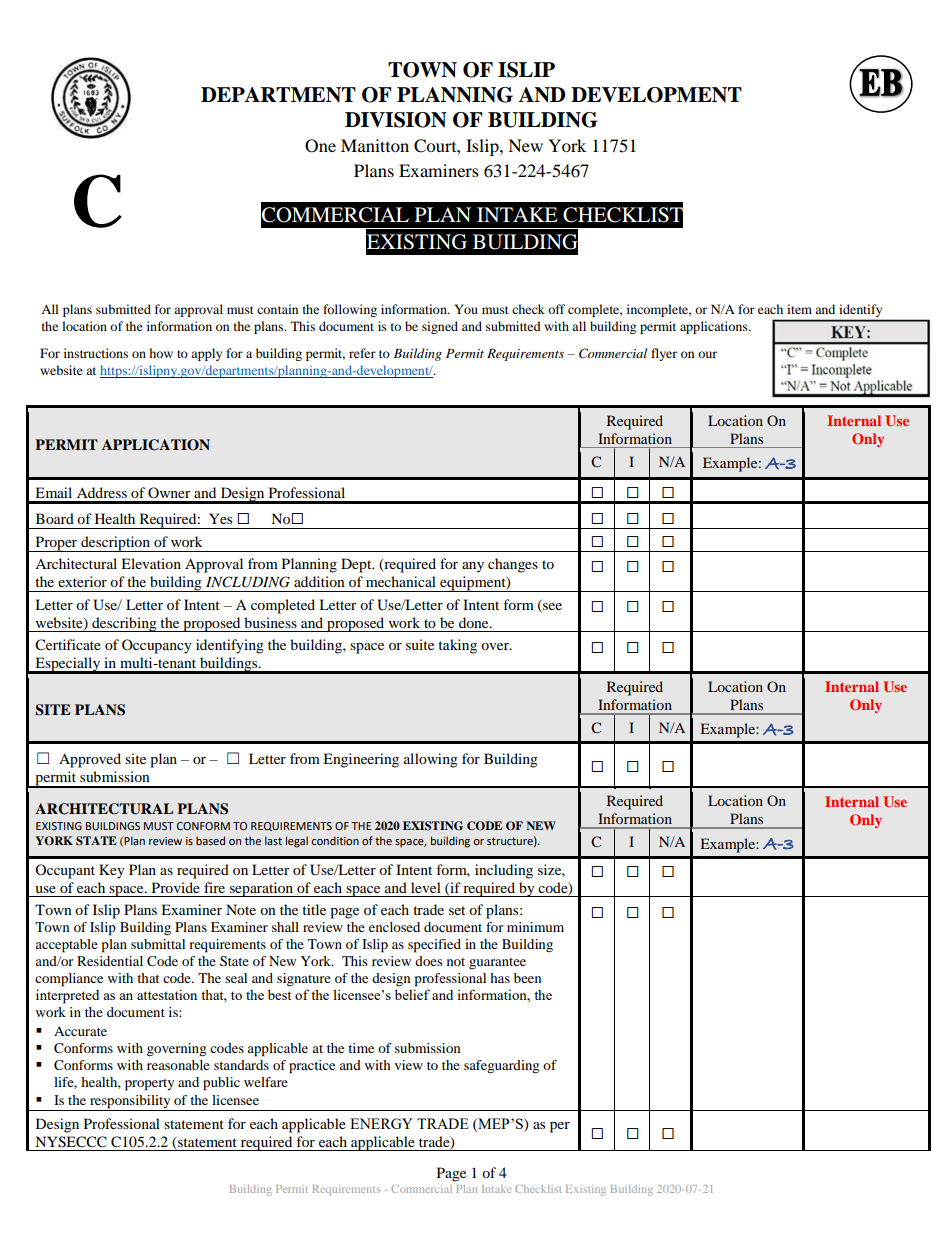 The height and width of the image is (1233, 952). What do you see at coordinates (664, 354) in the image?
I see `flyer` at bounding box center [664, 354].
